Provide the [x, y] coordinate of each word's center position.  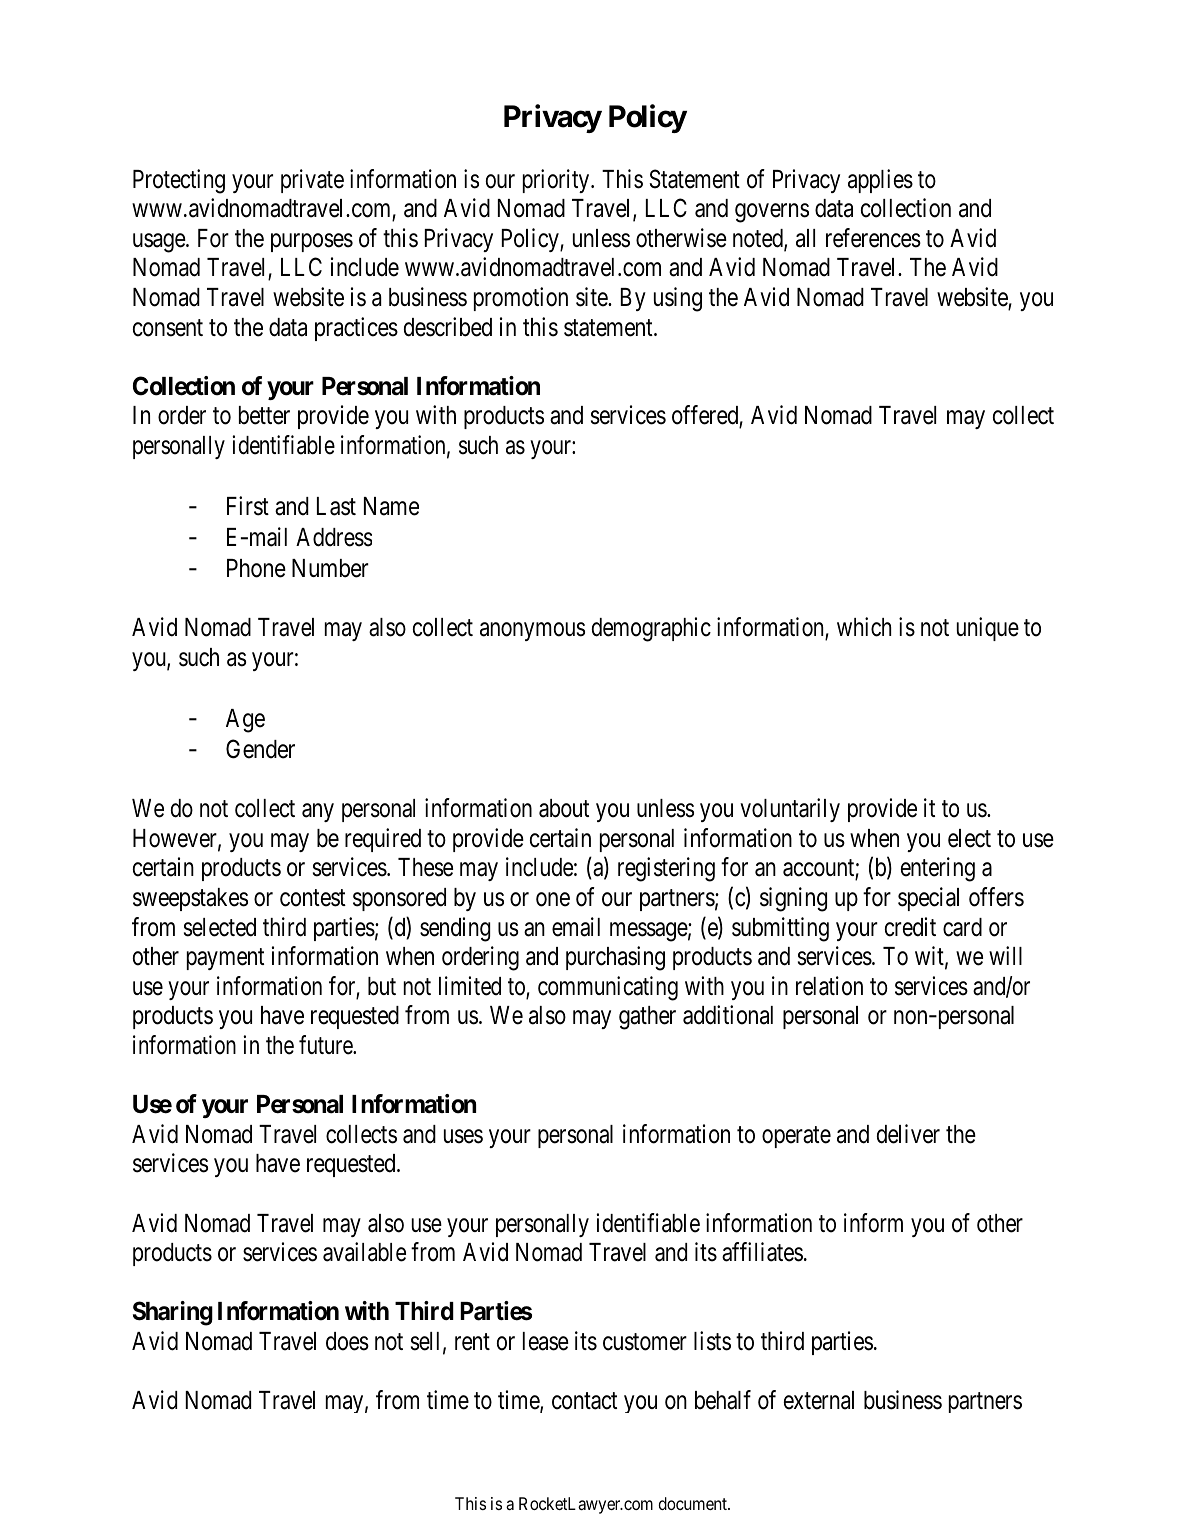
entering [938, 869]
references [873, 238]
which [864, 627]
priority [557, 181]
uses [463, 1136]
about [564, 808]
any [318, 813]
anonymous [532, 632]
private [312, 181]
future [326, 1045]
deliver [908, 1134]
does [347, 1341]
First [248, 506]
